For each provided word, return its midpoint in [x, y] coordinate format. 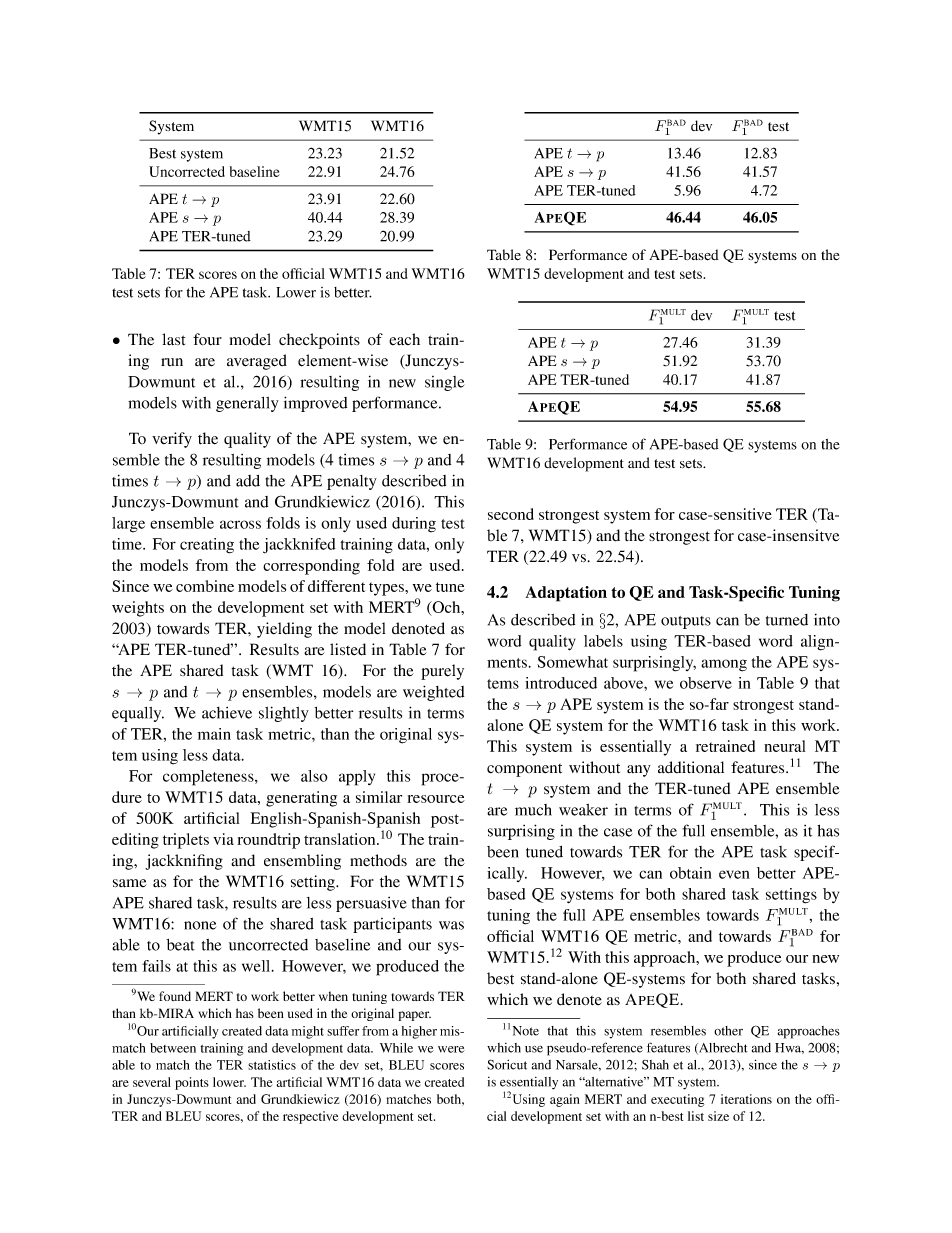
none [200, 925]
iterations [746, 1099]
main [214, 734]
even [734, 874]
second [511, 514]
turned [787, 620]
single [444, 383]
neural [784, 746]
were [451, 1049]
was [451, 925]
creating [207, 546]
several [152, 1082]
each [404, 339]
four [207, 339]
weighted [433, 693]
